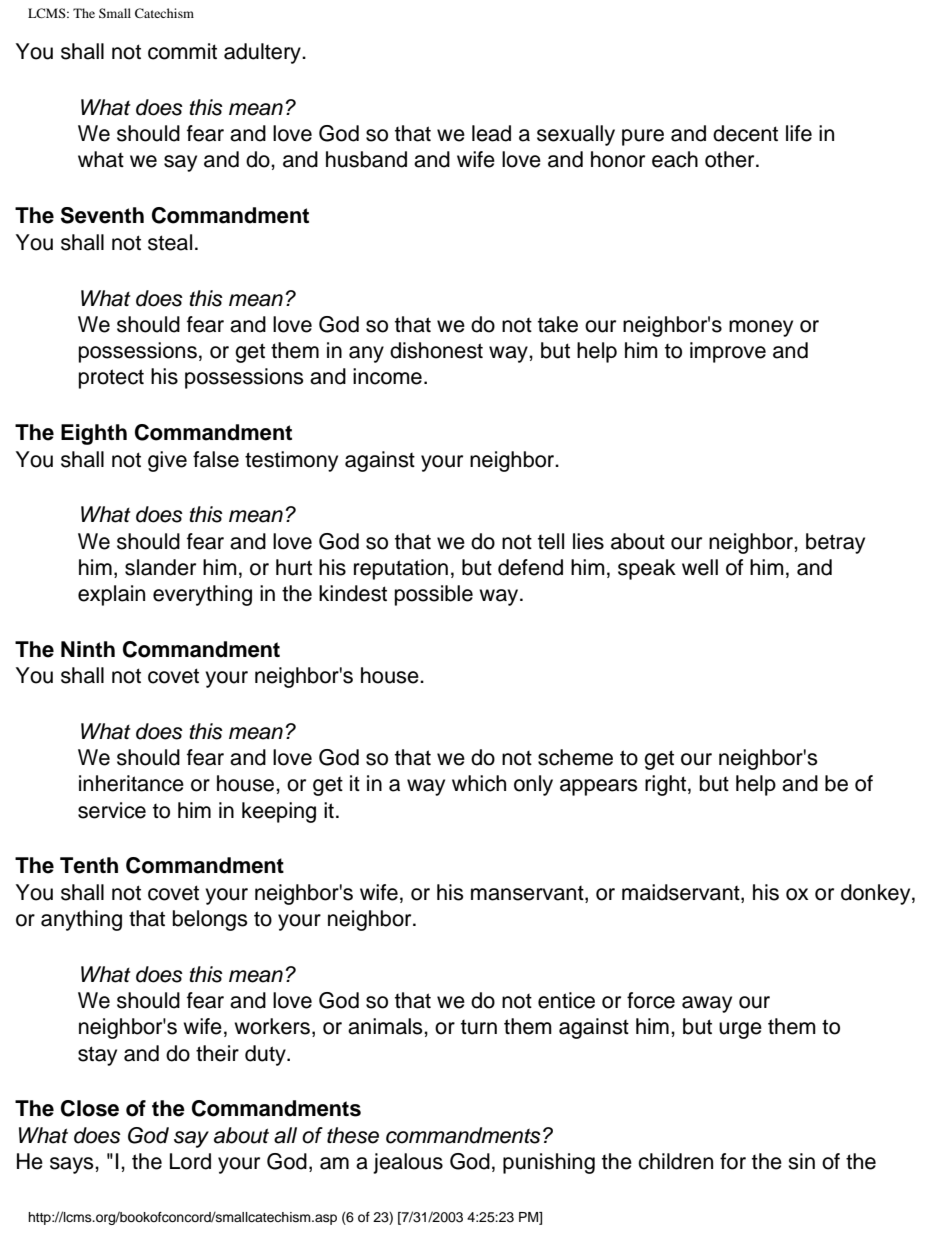 The height and width of the page is (1233, 952). I want to click on well, so click(700, 567).
